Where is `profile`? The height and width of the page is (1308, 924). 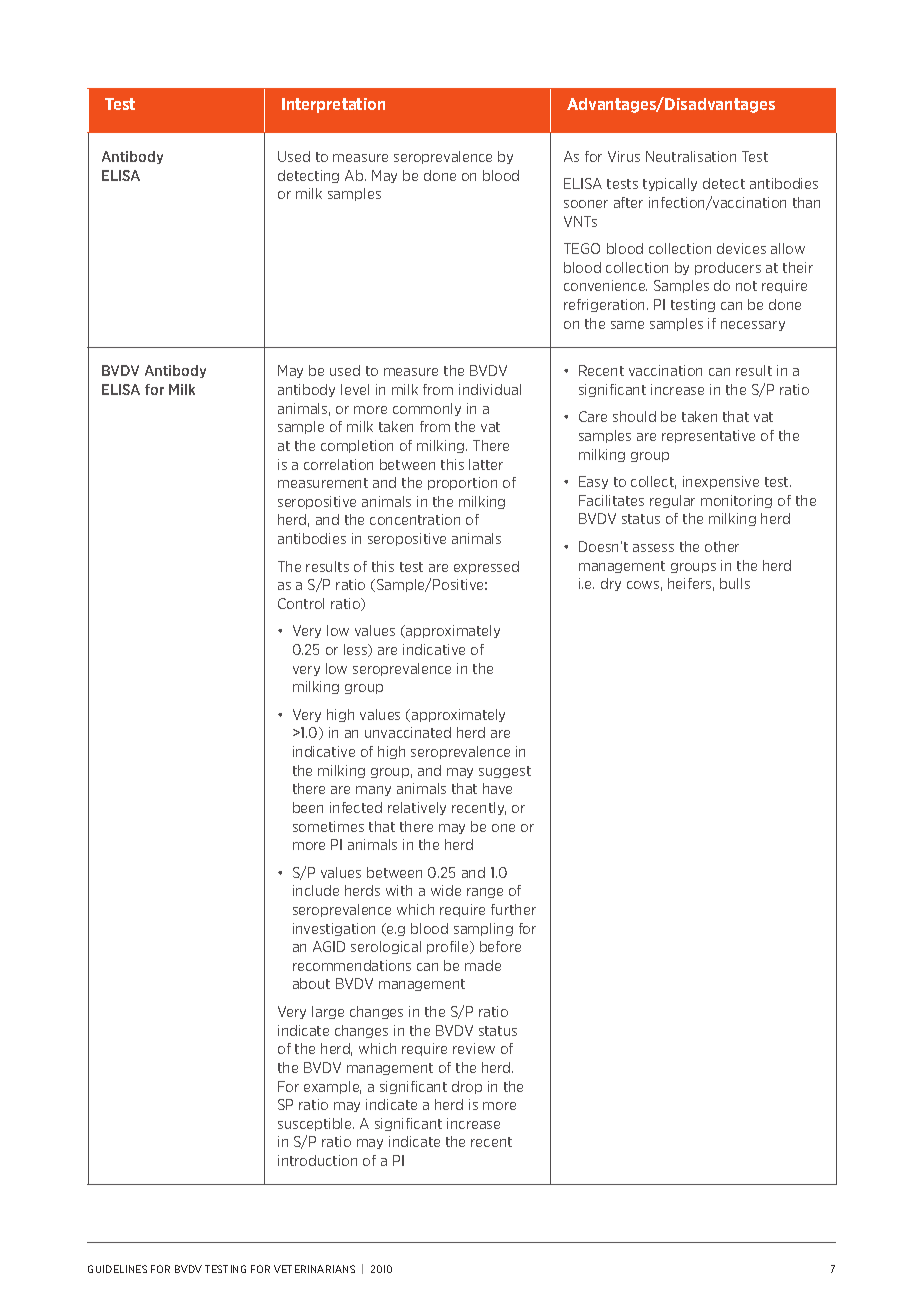
profile is located at coordinates (449, 947).
